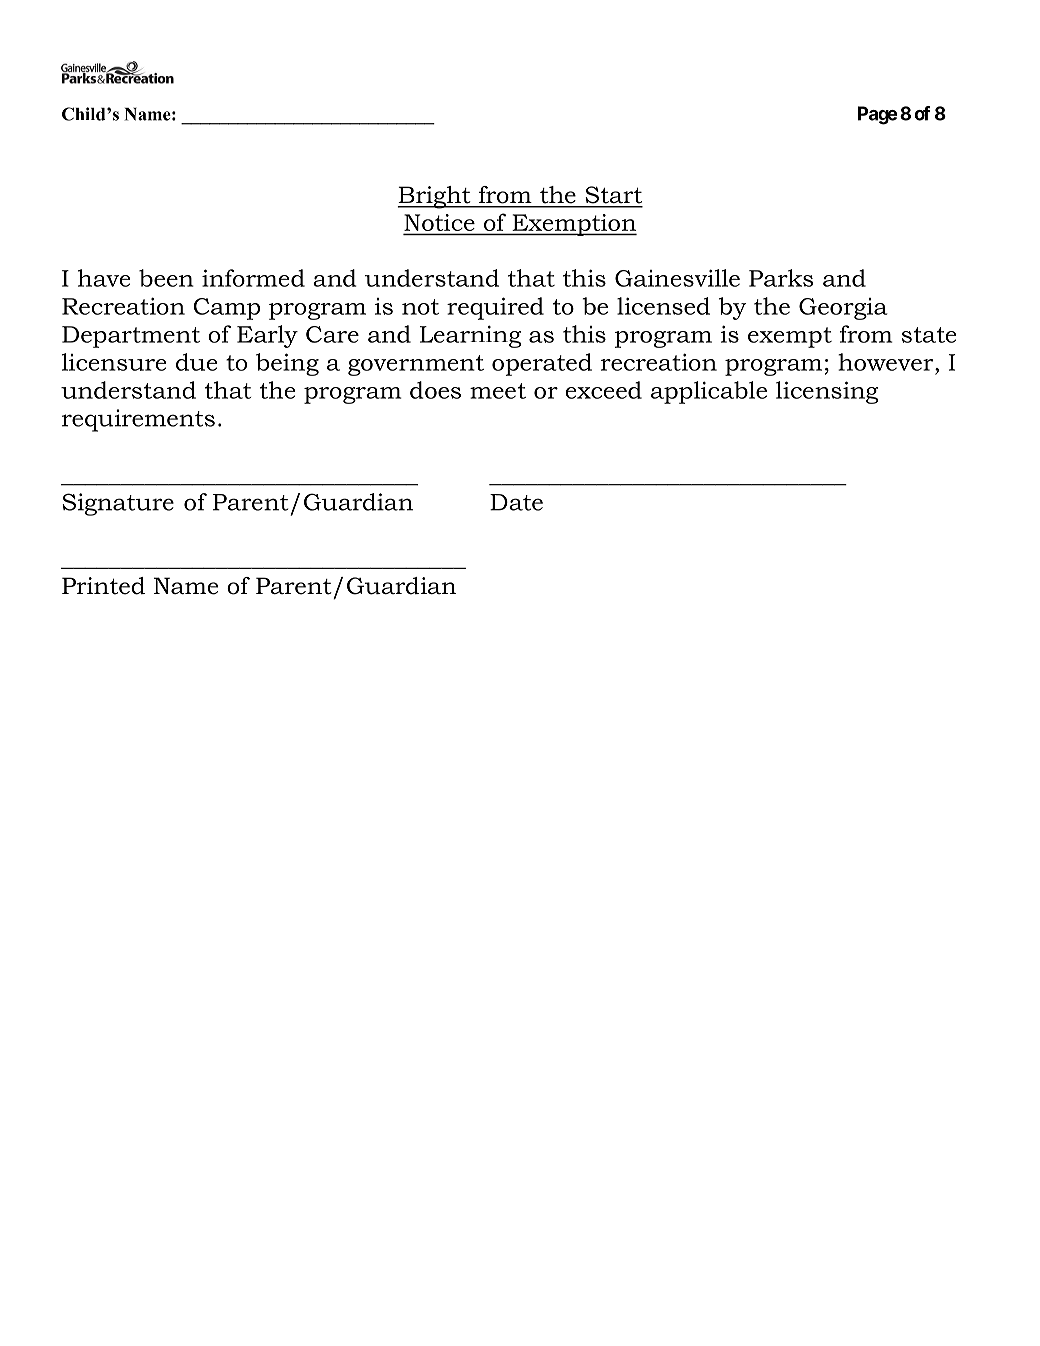  Describe the element at coordinates (781, 278) in the screenshot. I see `Parks` at that location.
